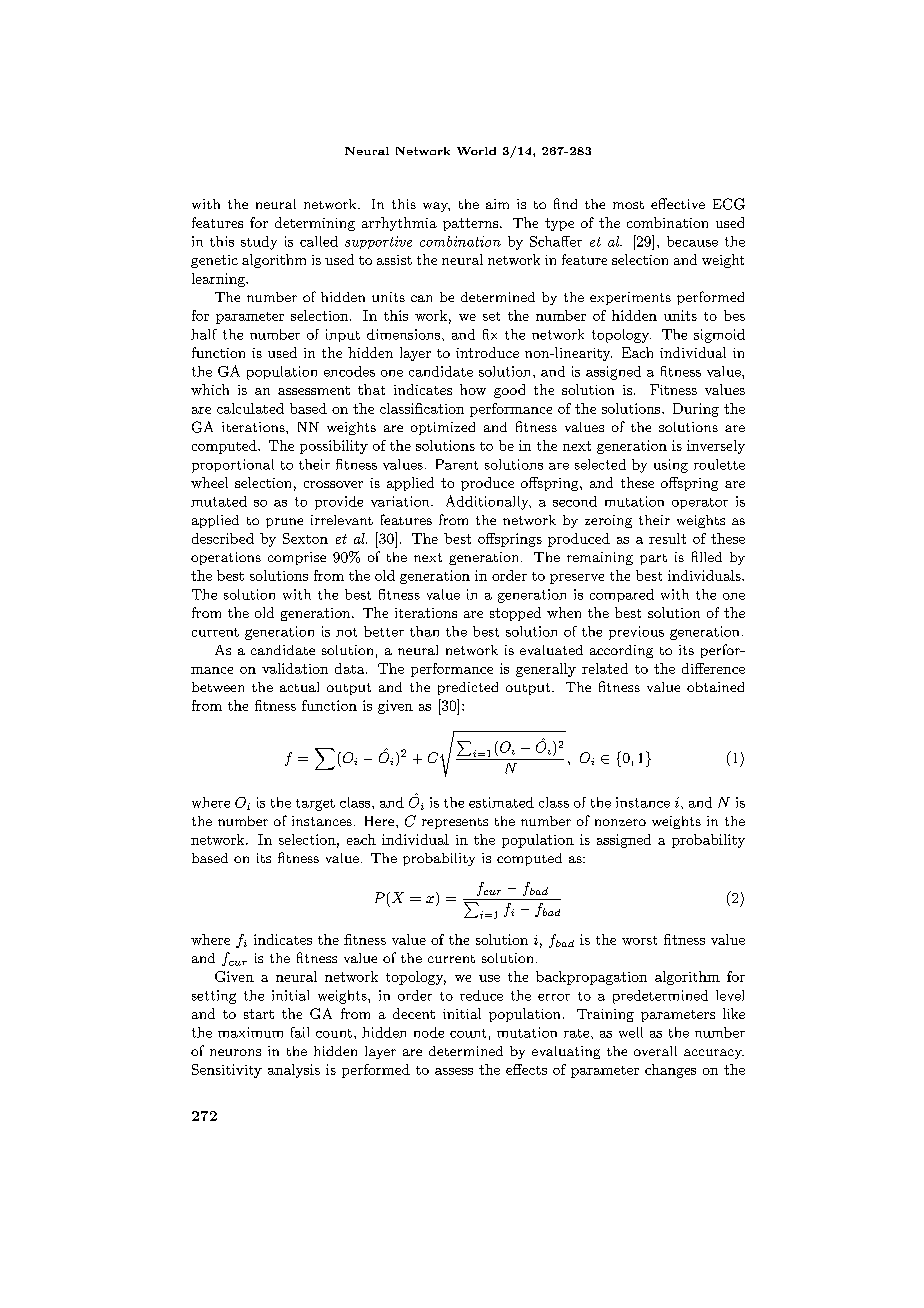 This screenshot has height=1308, width=924. What do you see at coordinates (297, 558) in the screenshot?
I see `comprise` at bounding box center [297, 558].
